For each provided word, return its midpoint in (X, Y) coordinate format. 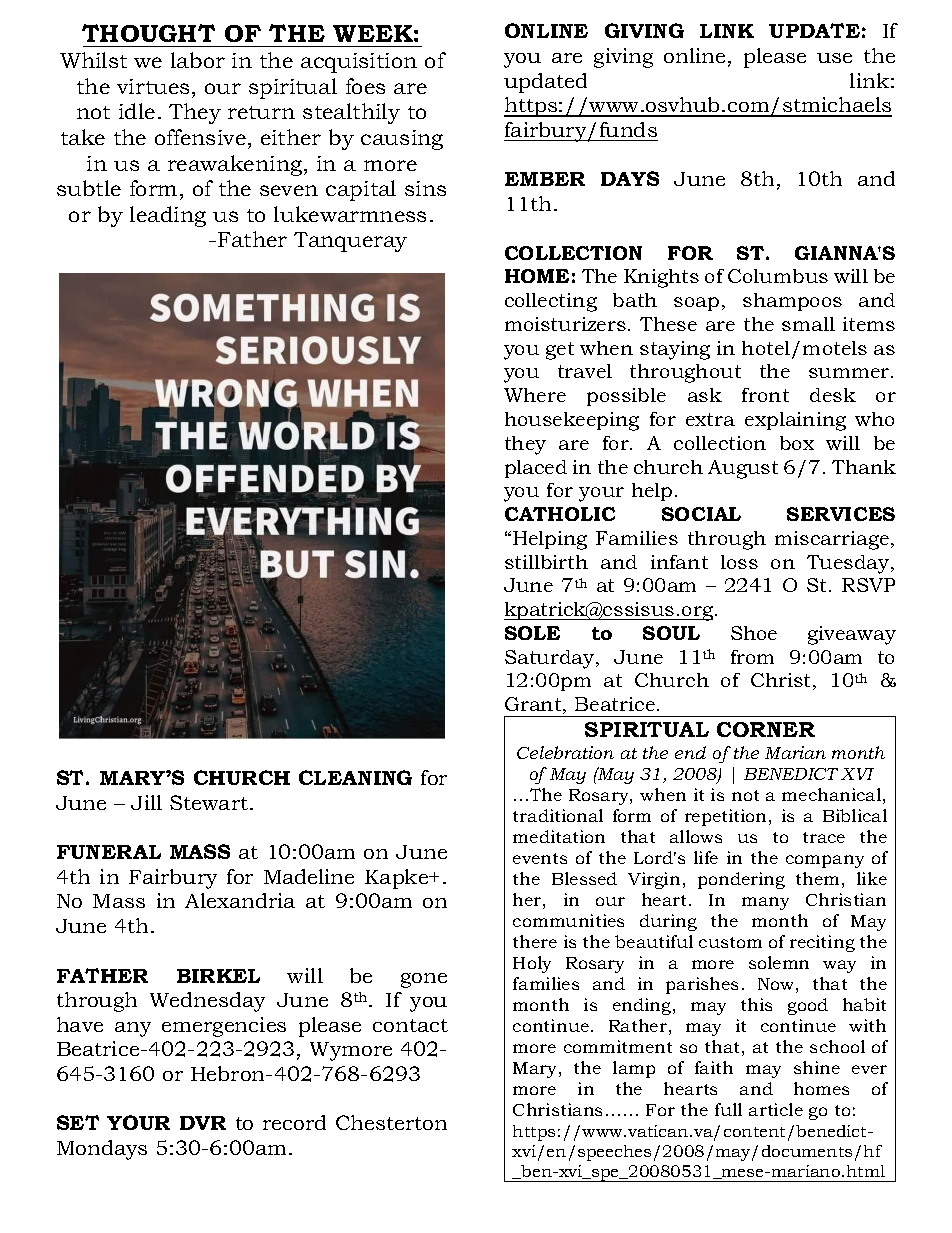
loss (739, 562)
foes (365, 86)
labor (198, 60)
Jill (146, 802)
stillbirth (546, 562)
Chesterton (391, 1122)
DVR (203, 1123)
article (776, 1109)
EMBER (545, 179)
